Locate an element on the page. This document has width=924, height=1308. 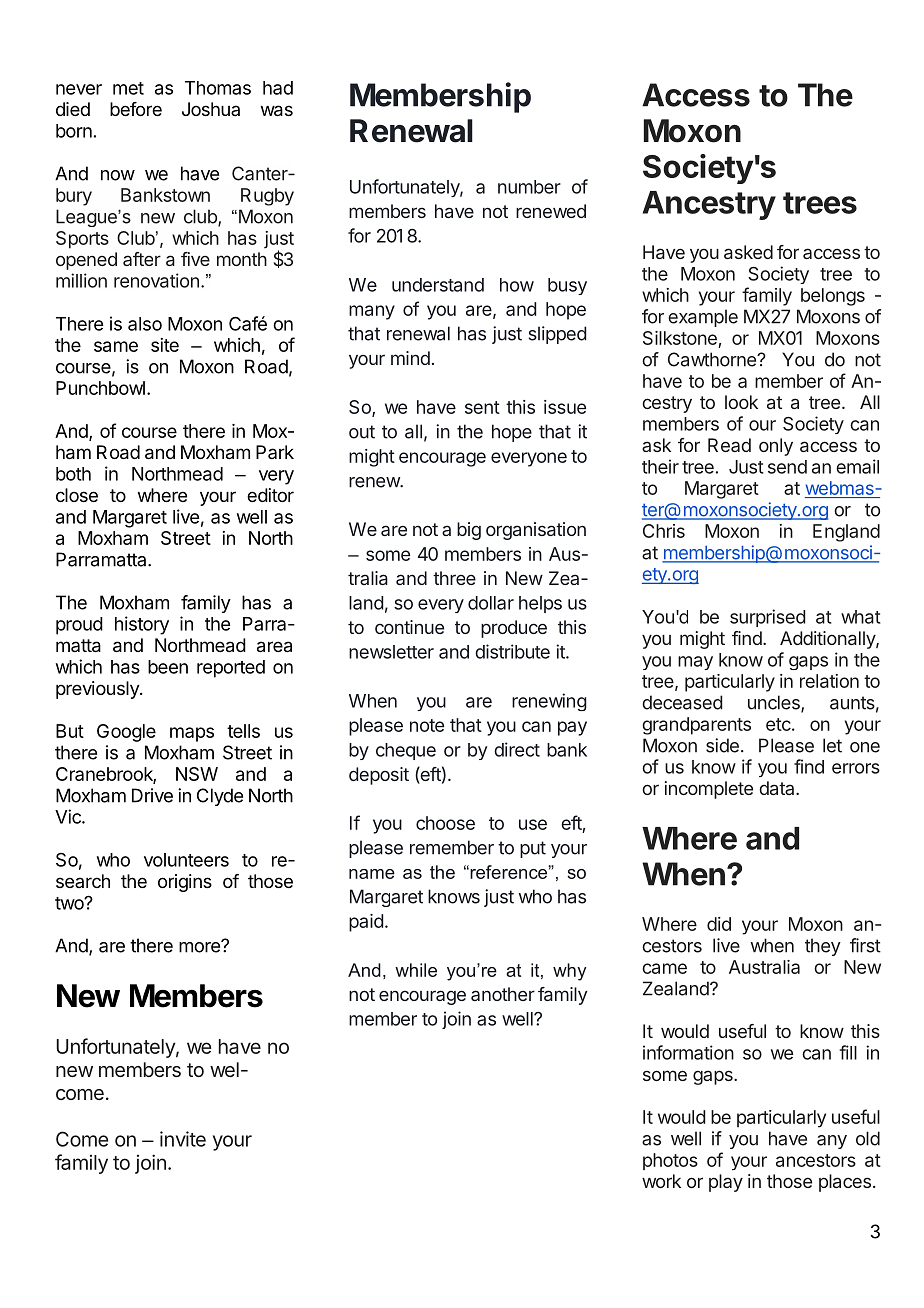
both is located at coordinates (73, 474).
